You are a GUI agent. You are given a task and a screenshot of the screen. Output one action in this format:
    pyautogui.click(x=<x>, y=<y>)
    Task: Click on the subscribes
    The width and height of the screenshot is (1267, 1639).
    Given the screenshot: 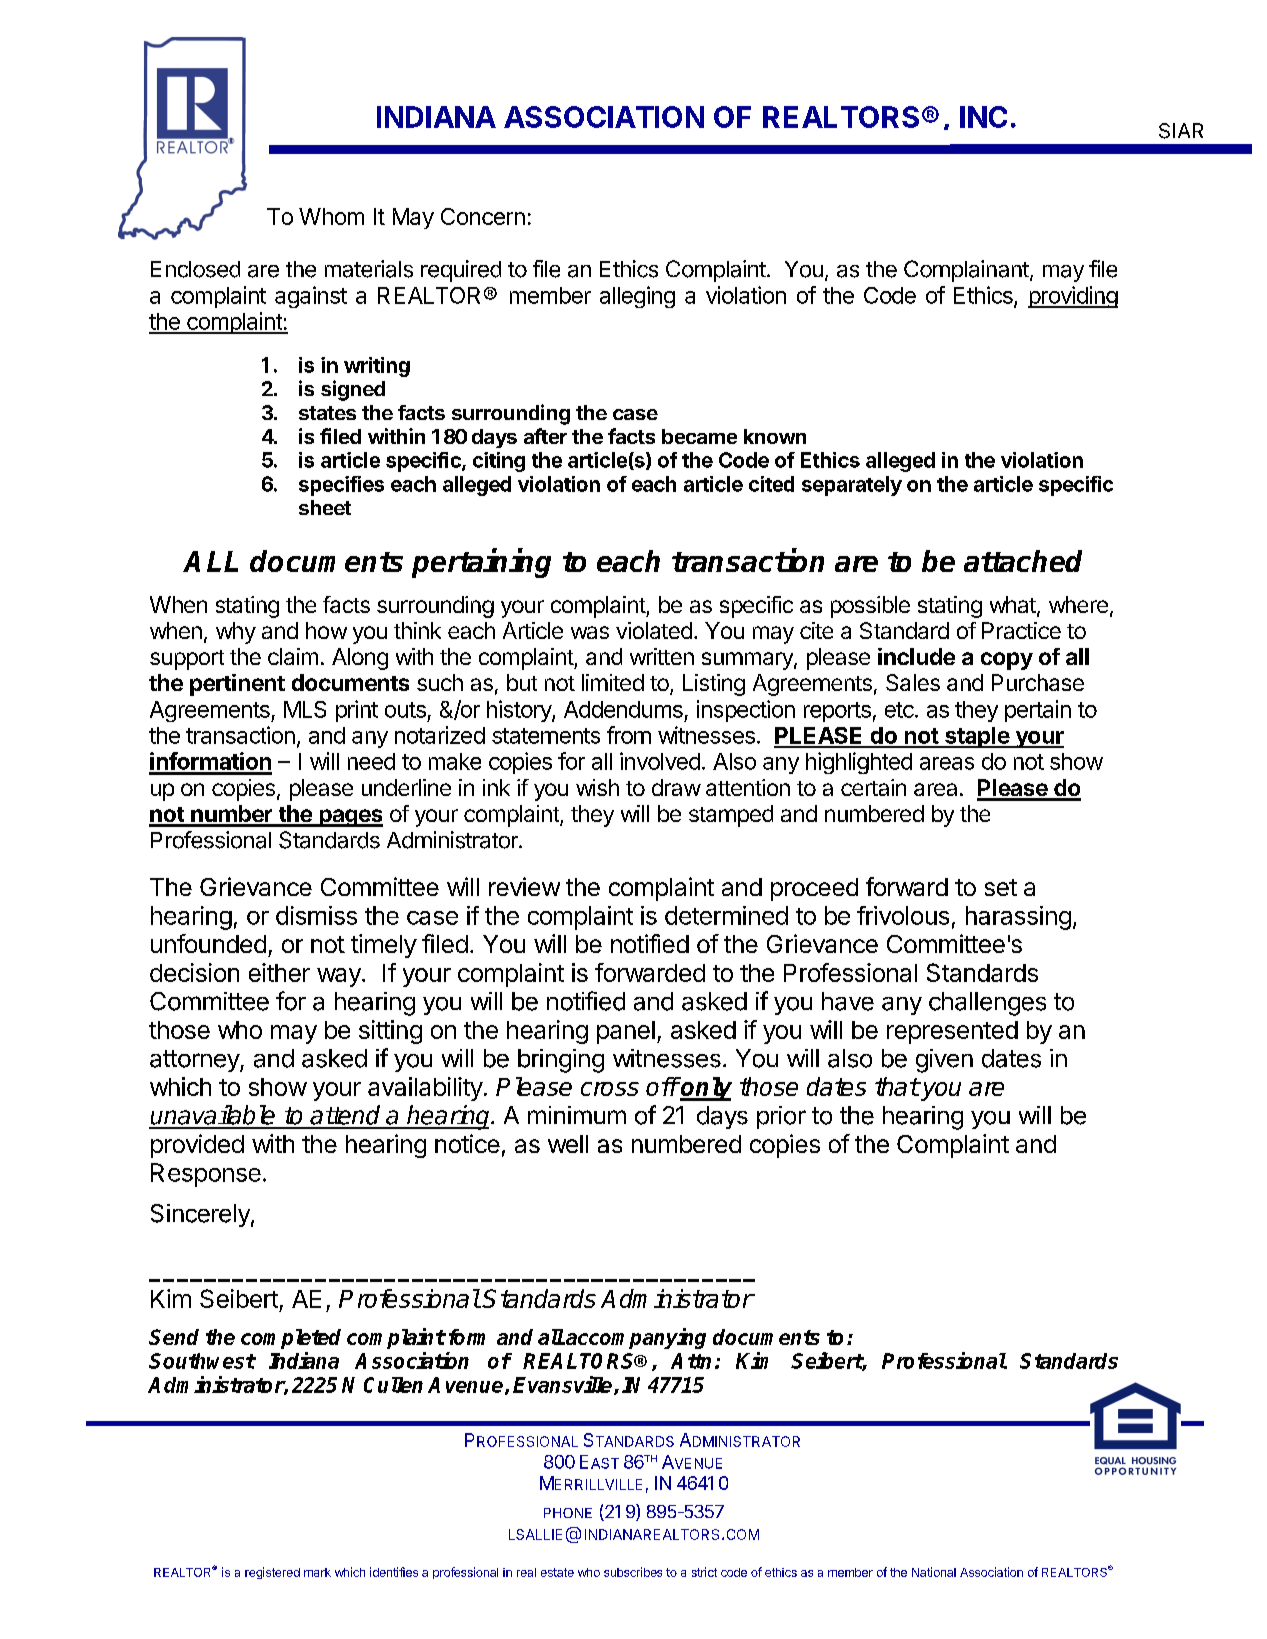 What is the action you would take?
    pyautogui.click(x=633, y=1572)
